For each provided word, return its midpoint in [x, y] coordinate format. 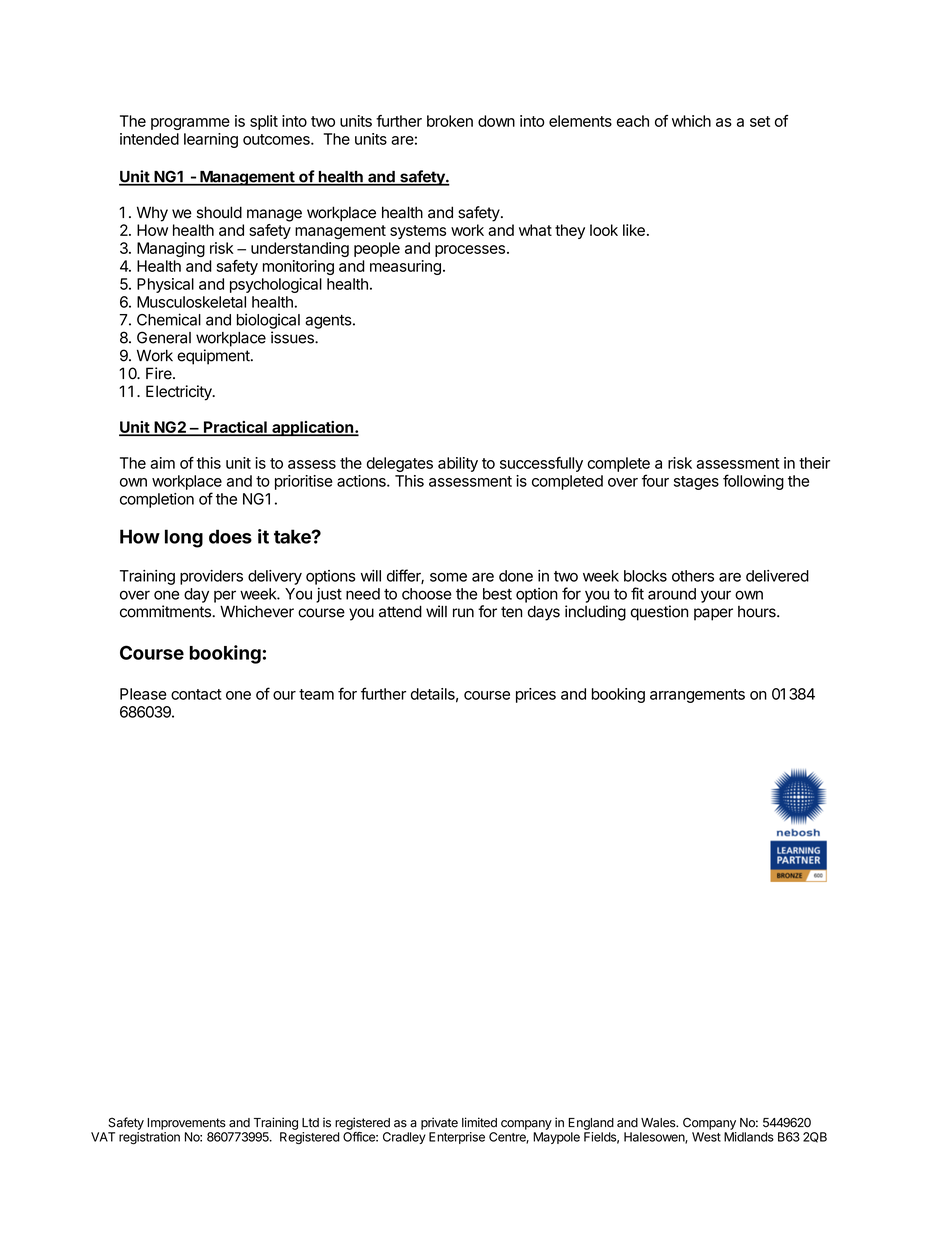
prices [536, 695]
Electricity [180, 393]
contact [196, 694]
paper [713, 614]
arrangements [697, 696]
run [463, 613]
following [753, 482]
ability [458, 464]
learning [211, 140]
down [496, 121]
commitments [166, 611]
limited [479, 1122]
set [760, 121]
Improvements [186, 1124]
